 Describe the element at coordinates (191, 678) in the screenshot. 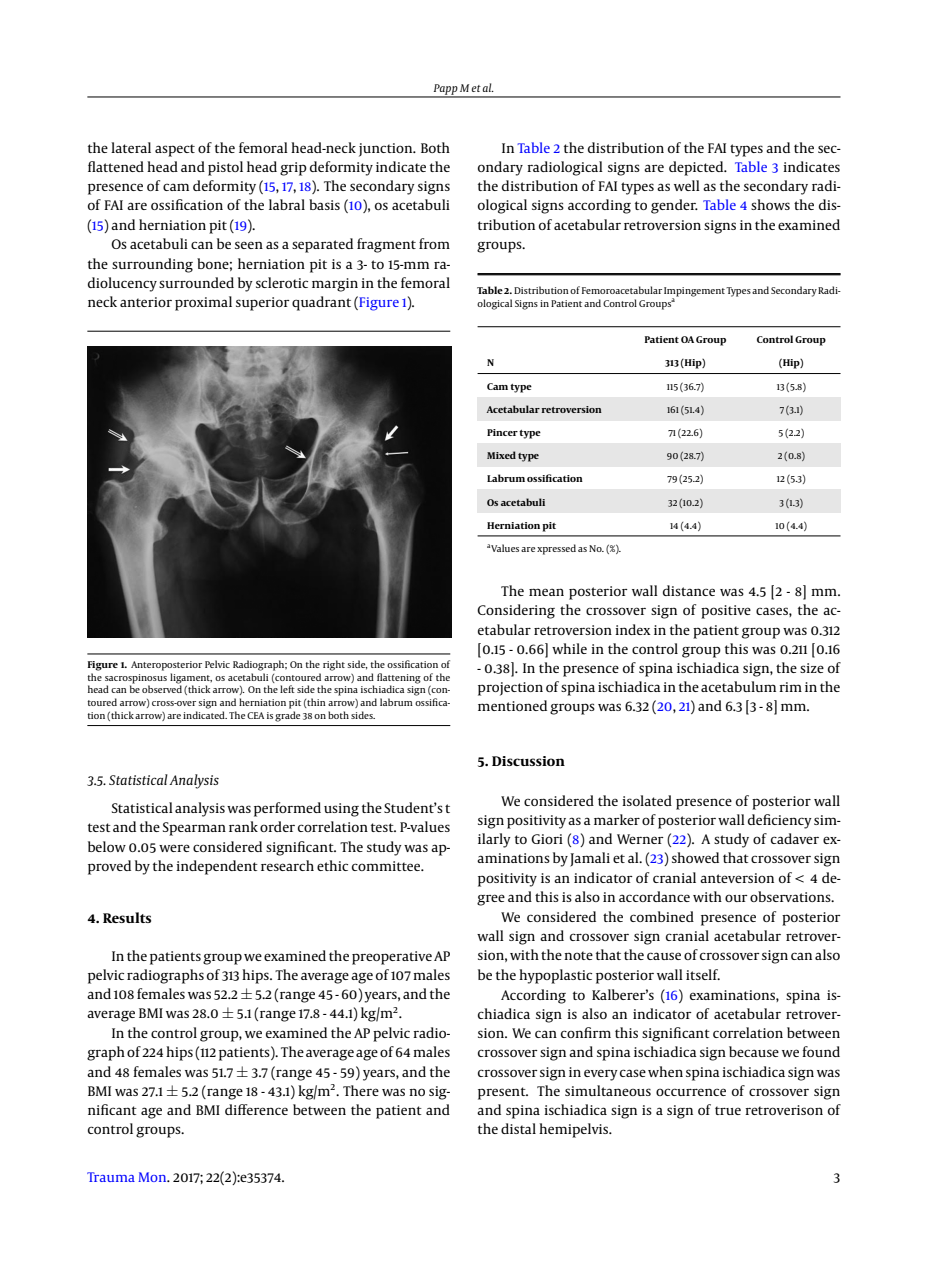

I see `ligament` at that location.
